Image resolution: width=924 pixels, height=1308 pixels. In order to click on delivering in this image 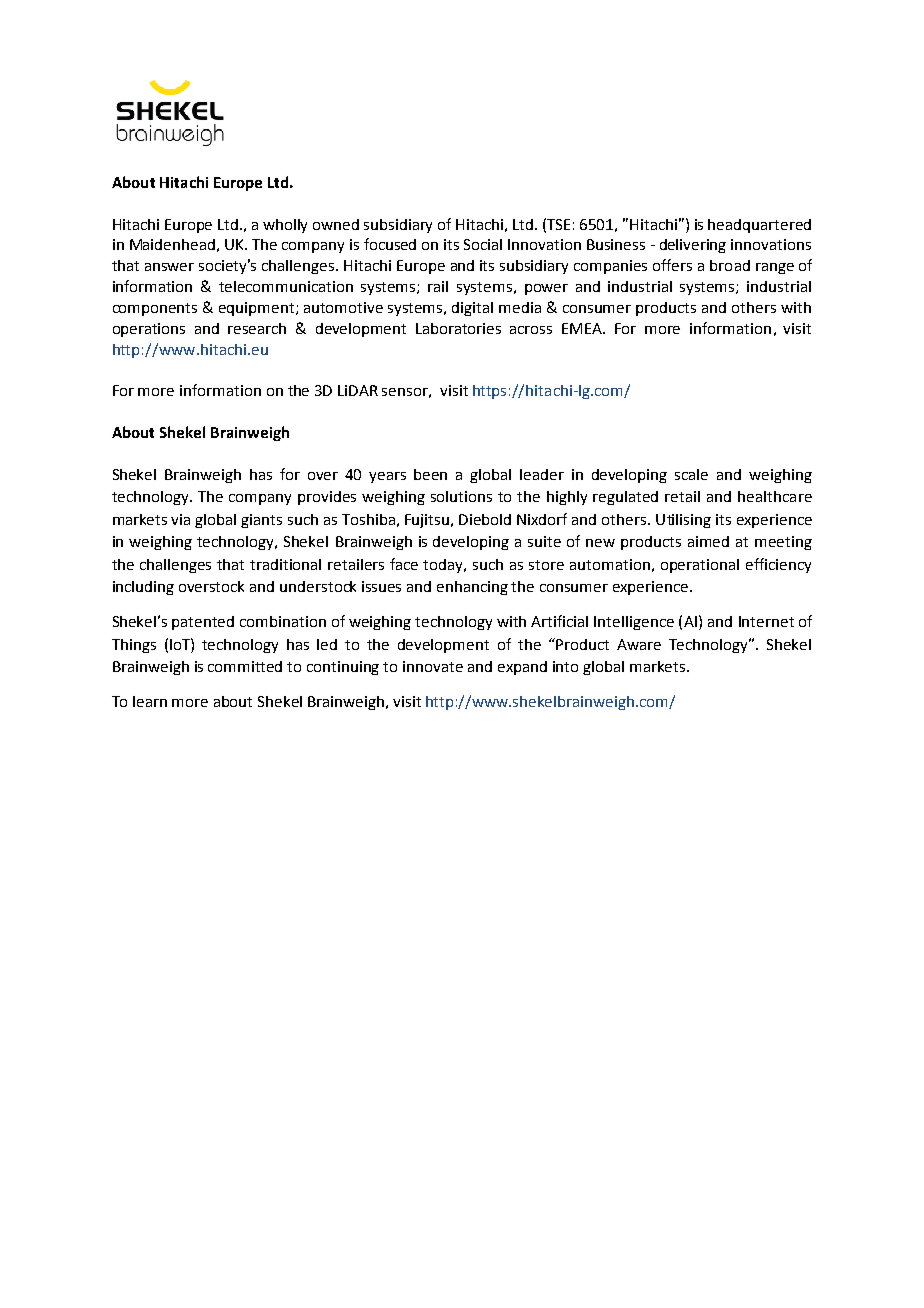, I will do `click(693, 246)`.
